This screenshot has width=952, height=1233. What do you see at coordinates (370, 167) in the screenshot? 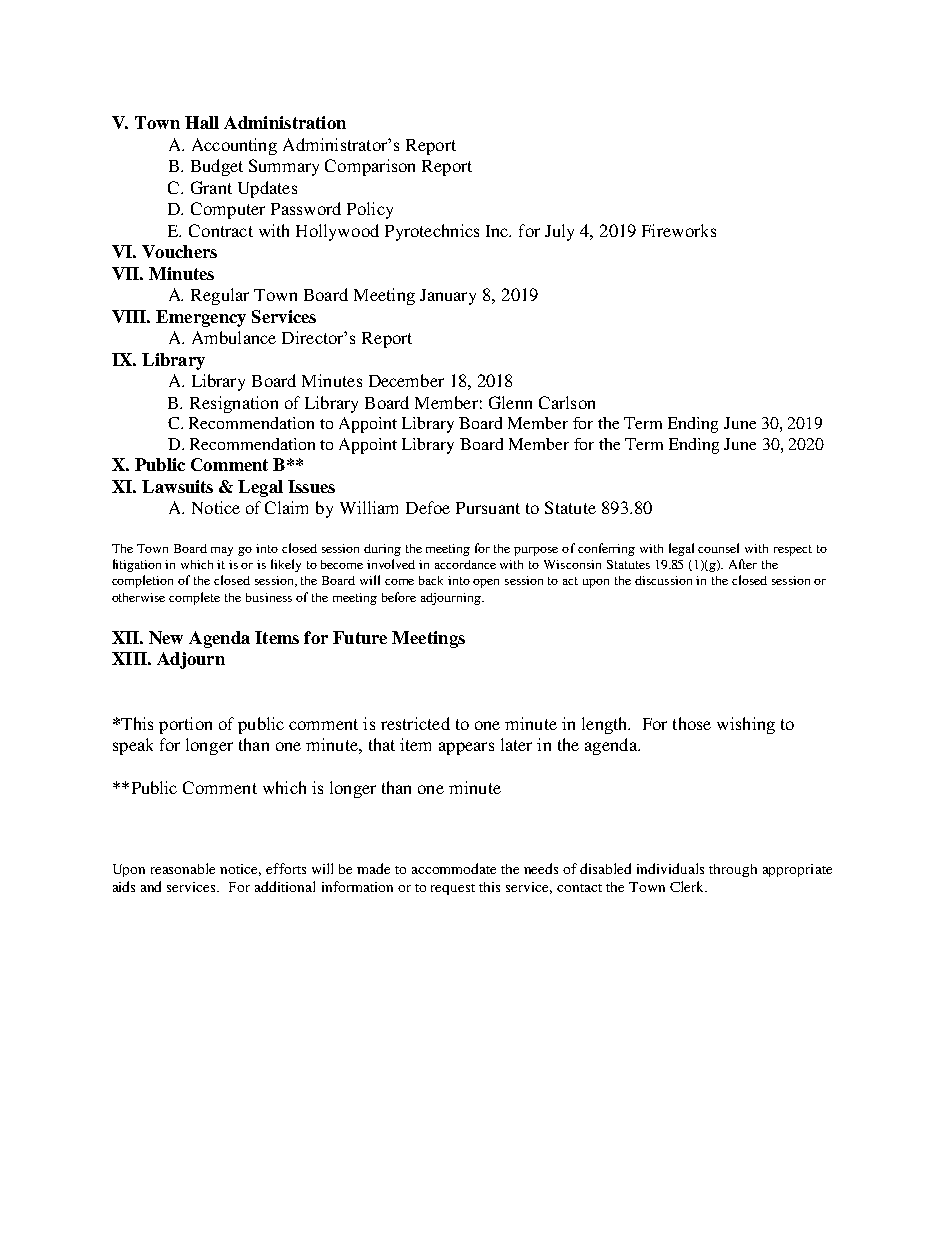
I see `Comparison` at bounding box center [370, 167].
